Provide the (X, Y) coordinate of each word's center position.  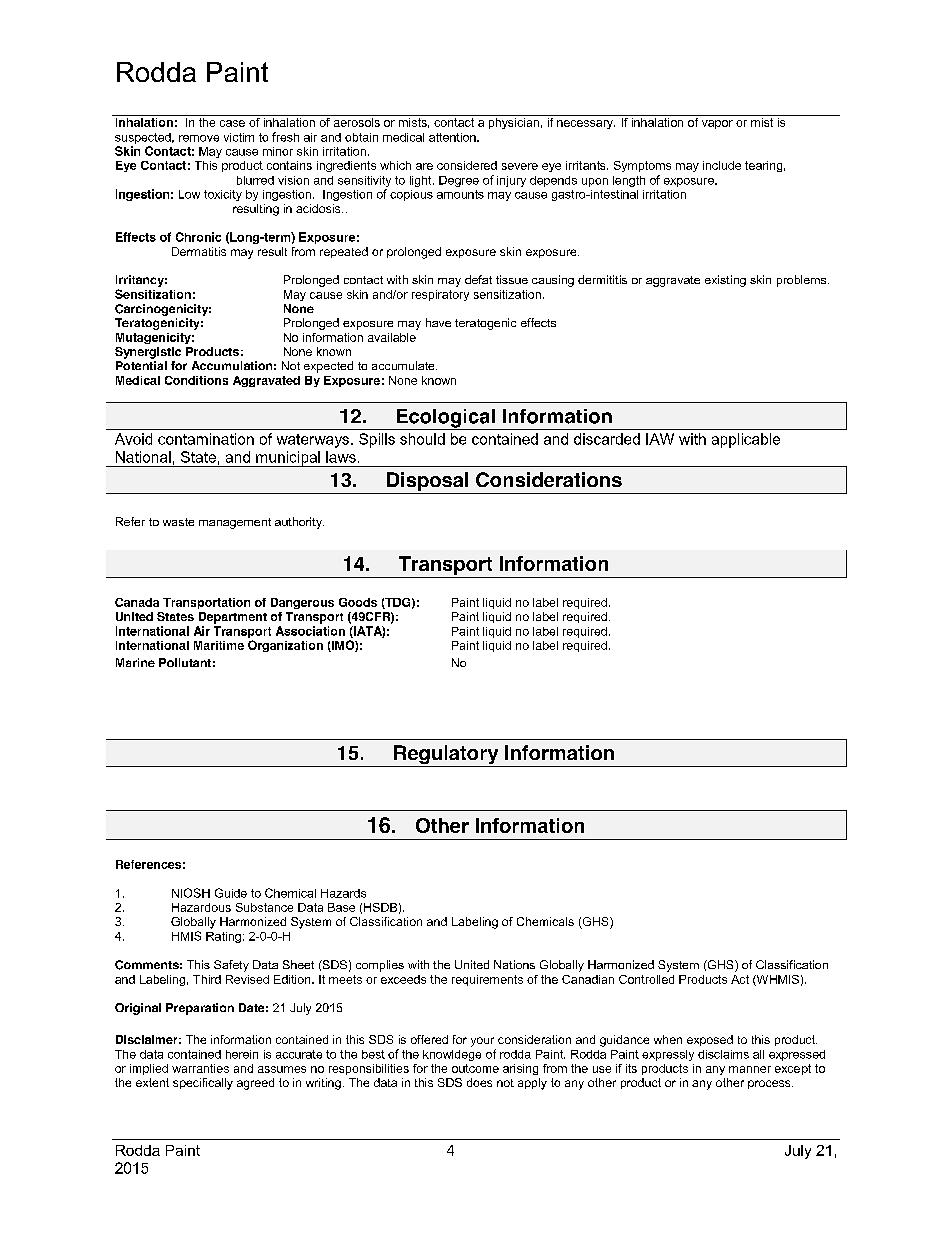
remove (199, 138)
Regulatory (446, 756)
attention (453, 137)
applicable (746, 440)
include (722, 165)
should (422, 439)
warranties (200, 1068)
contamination (206, 439)
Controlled (646, 979)
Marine (135, 662)
